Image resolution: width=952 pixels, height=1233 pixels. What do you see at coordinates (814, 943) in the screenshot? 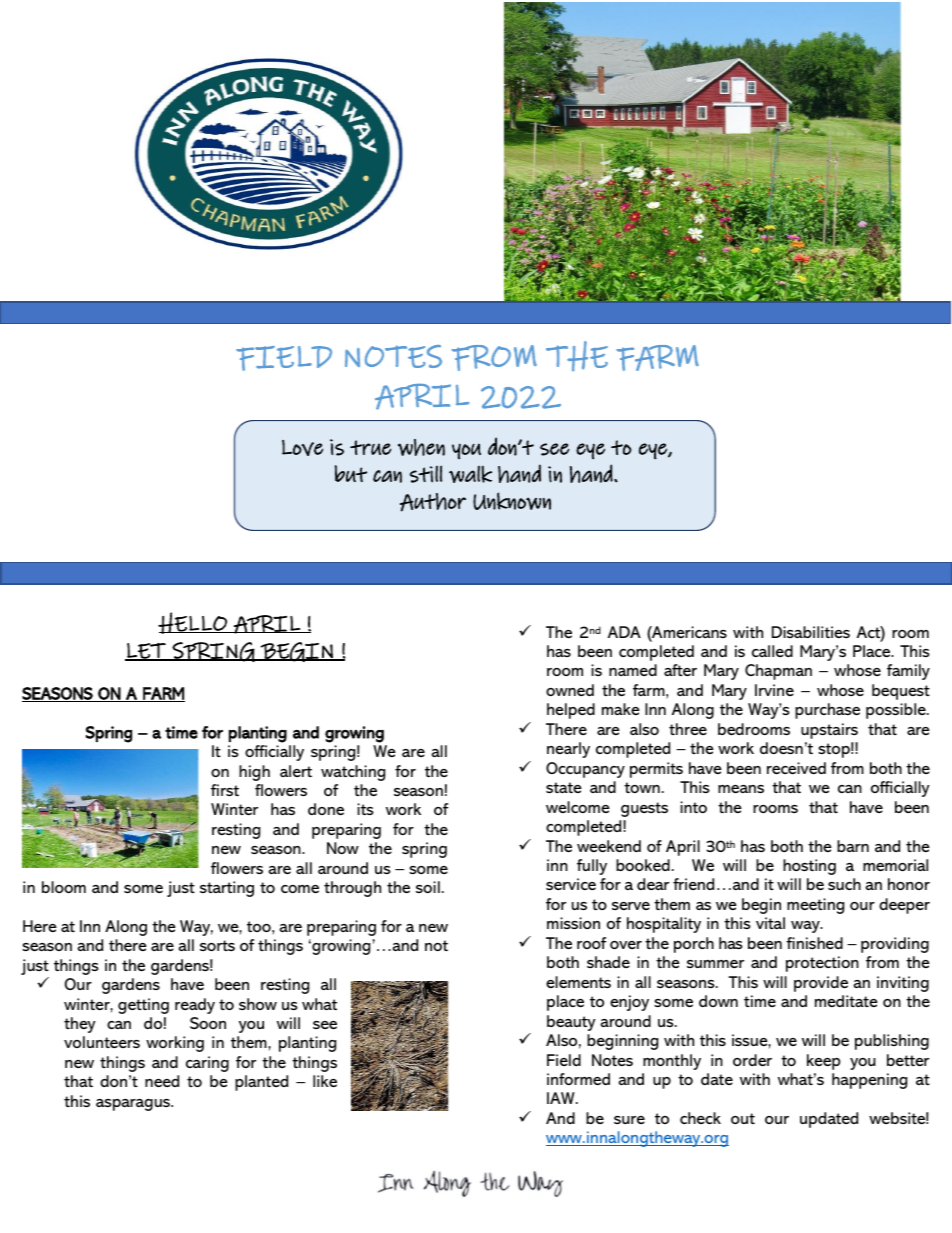
I see `finished` at bounding box center [814, 943].
